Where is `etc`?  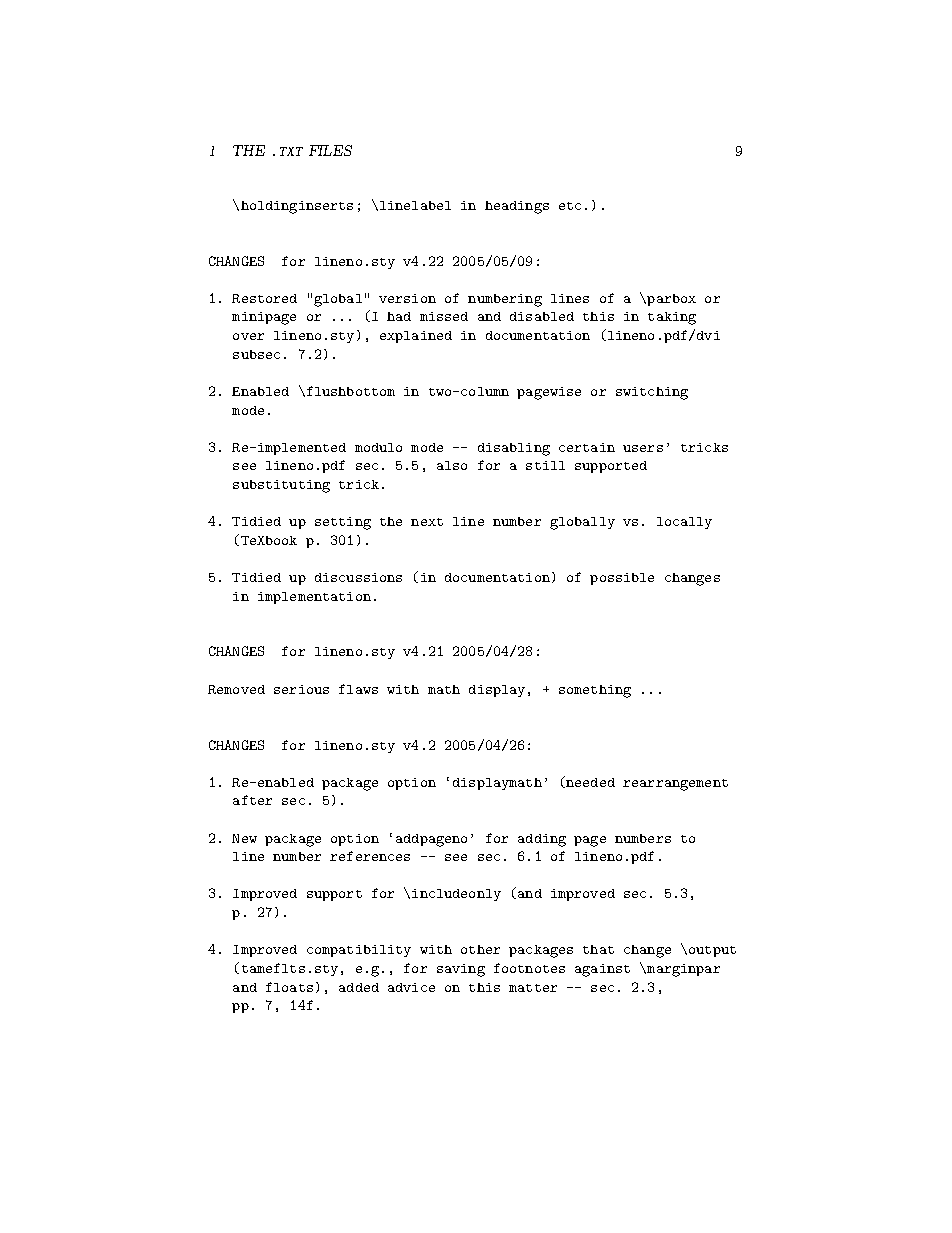 etc is located at coordinates (570, 206).
